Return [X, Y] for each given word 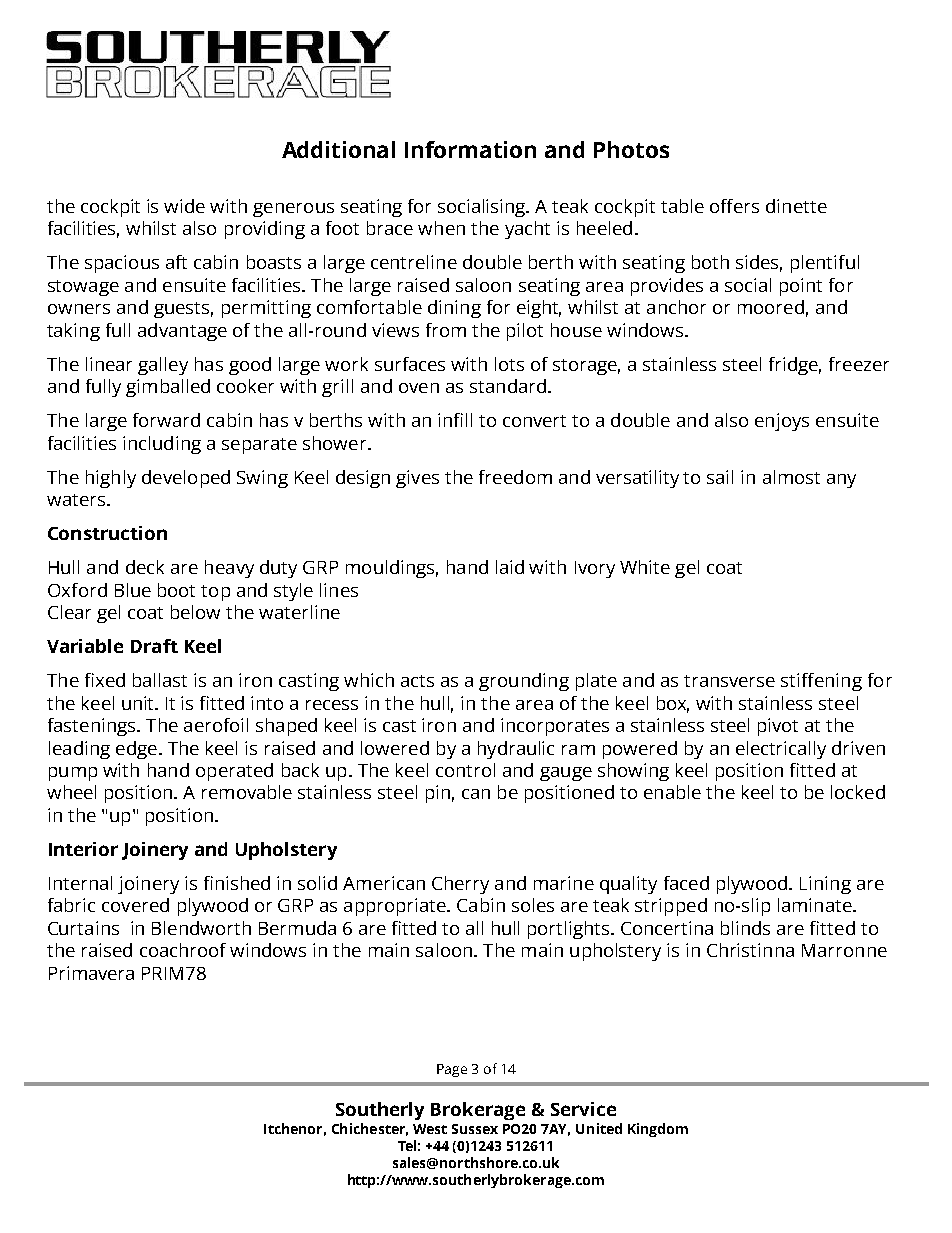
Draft [154, 646]
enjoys [782, 422]
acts [417, 681]
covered [135, 905]
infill [455, 420]
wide [184, 206]
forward [166, 420]
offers [734, 206]
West [430, 1129]
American [384, 883]
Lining [825, 885]
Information [470, 149]
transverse [729, 681]
